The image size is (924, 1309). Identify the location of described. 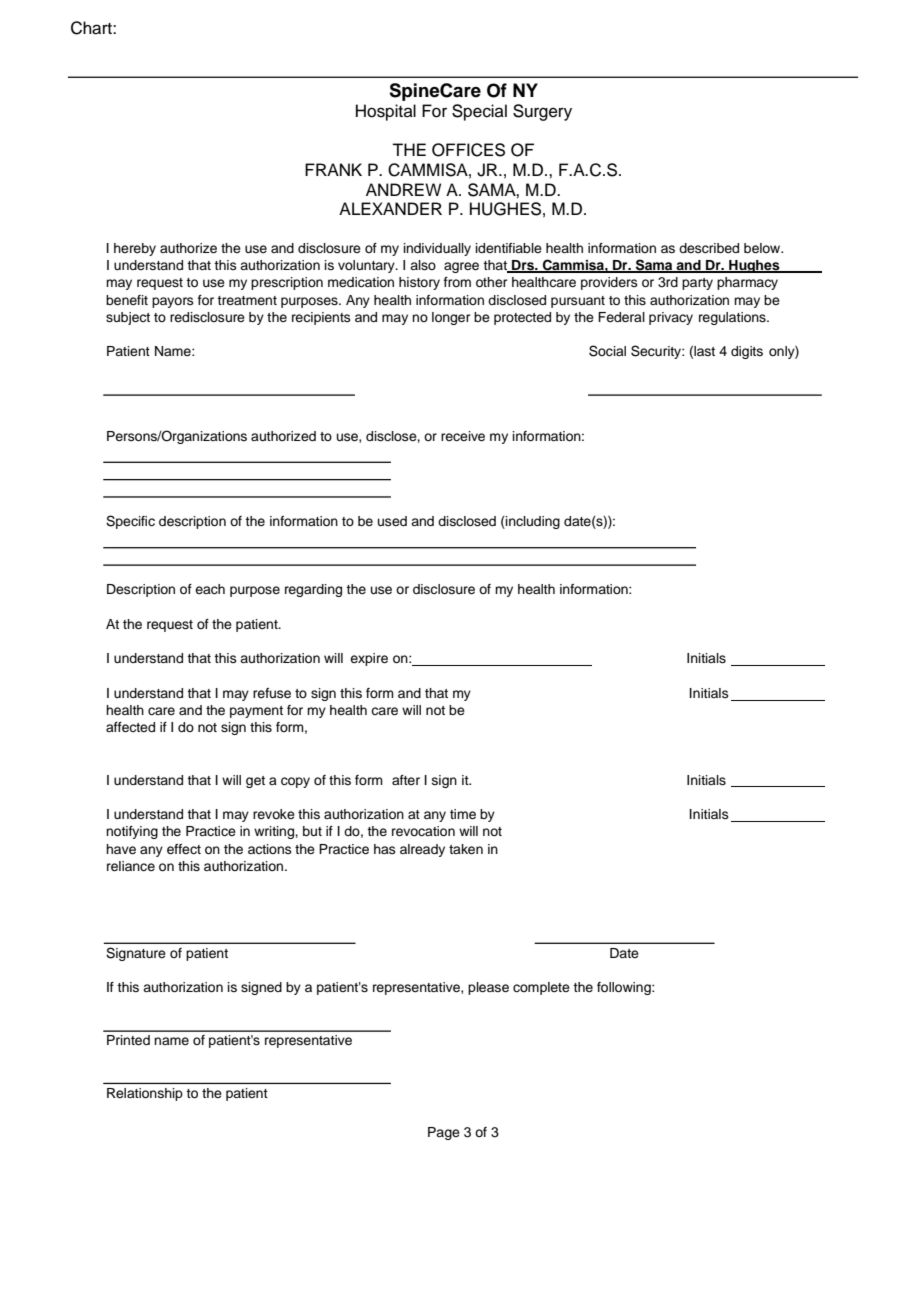
(709, 248).
